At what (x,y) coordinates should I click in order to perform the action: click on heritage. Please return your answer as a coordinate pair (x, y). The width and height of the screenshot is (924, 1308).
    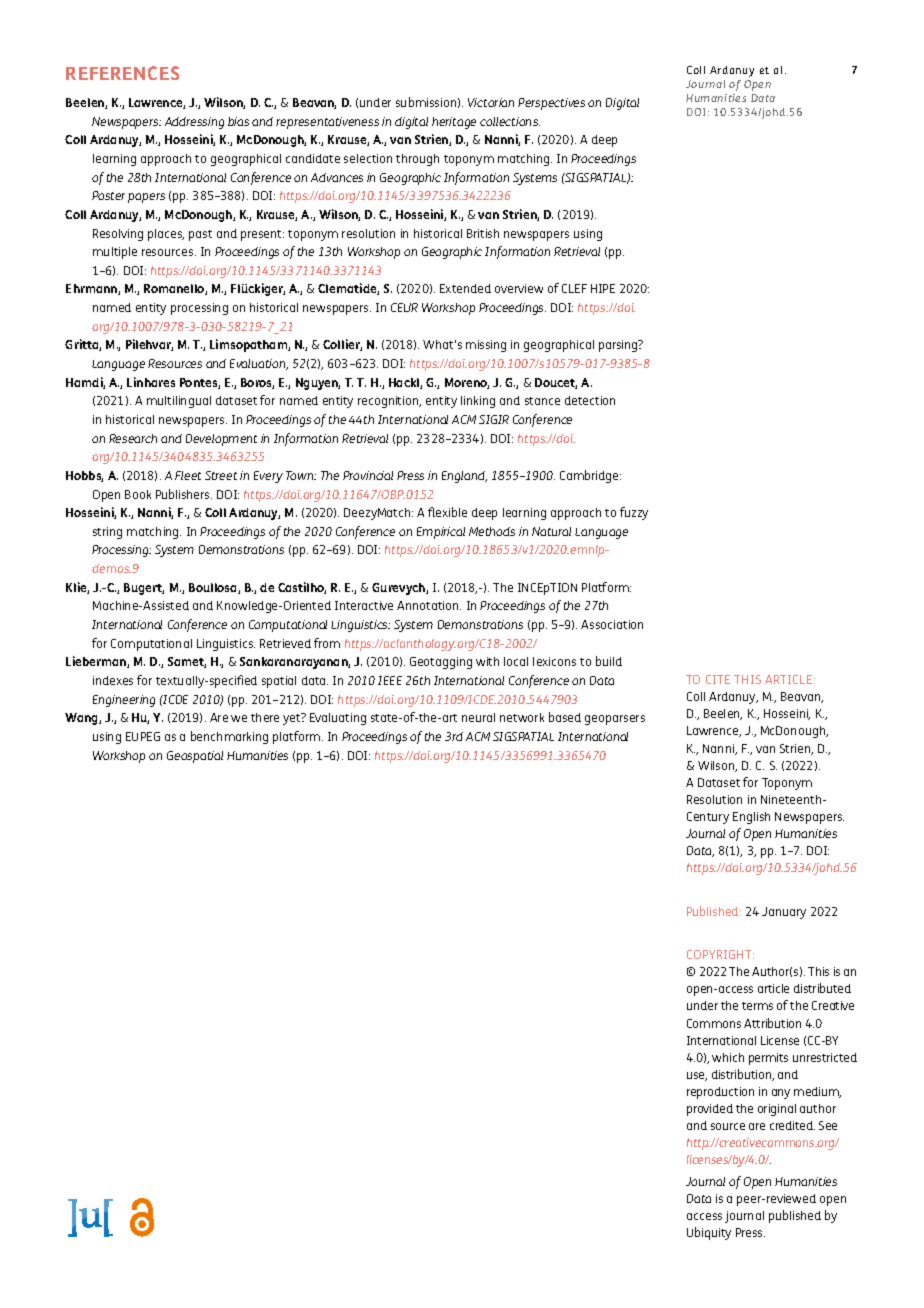
    Looking at the image, I should click on (454, 123).
